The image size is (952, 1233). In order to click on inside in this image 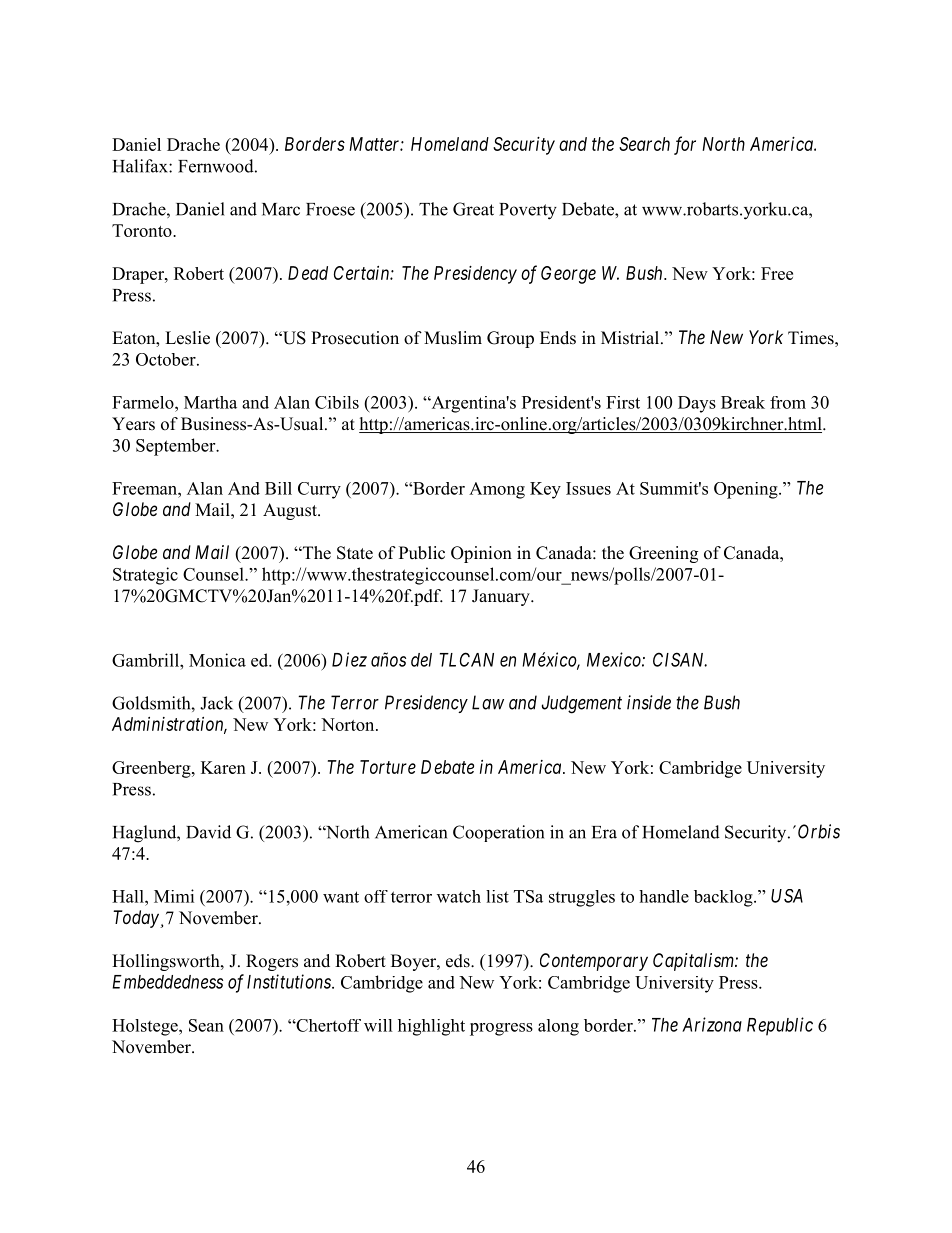, I will do `click(649, 702)`.
